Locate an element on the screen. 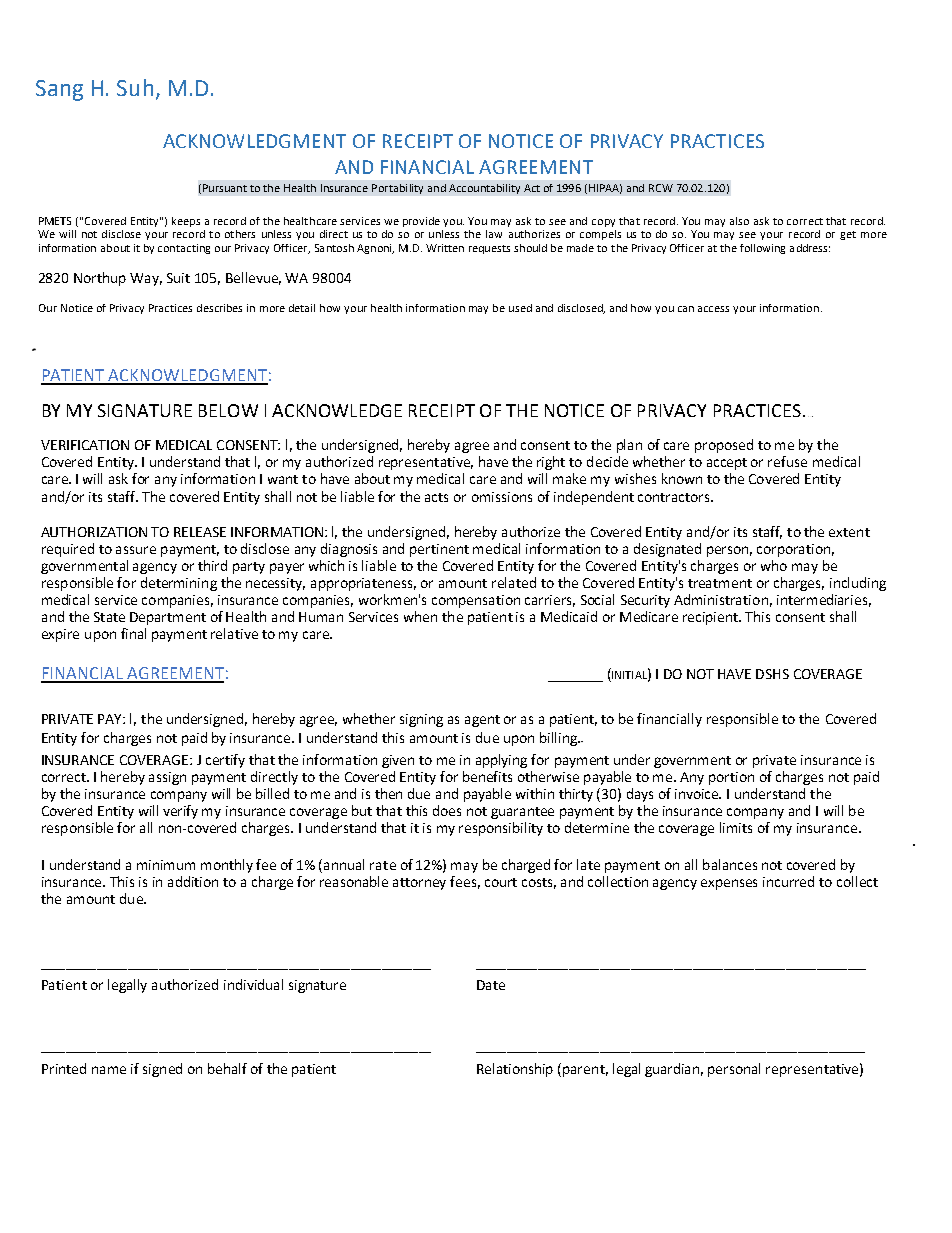 Image resolution: width=952 pixels, height=1233 pixels. Accountability is located at coordinates (484, 189).
